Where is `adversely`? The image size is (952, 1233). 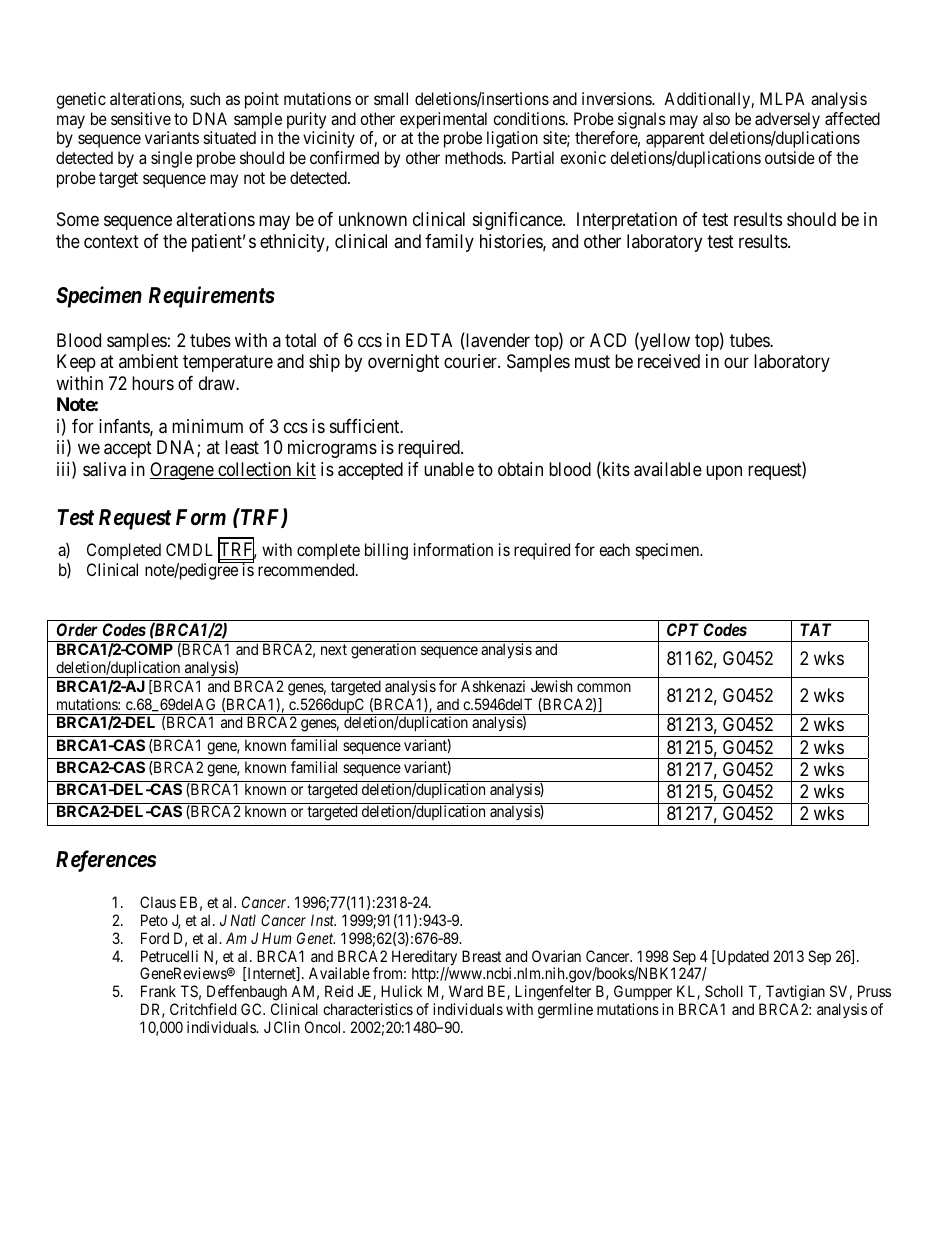
adversely is located at coordinates (787, 120).
